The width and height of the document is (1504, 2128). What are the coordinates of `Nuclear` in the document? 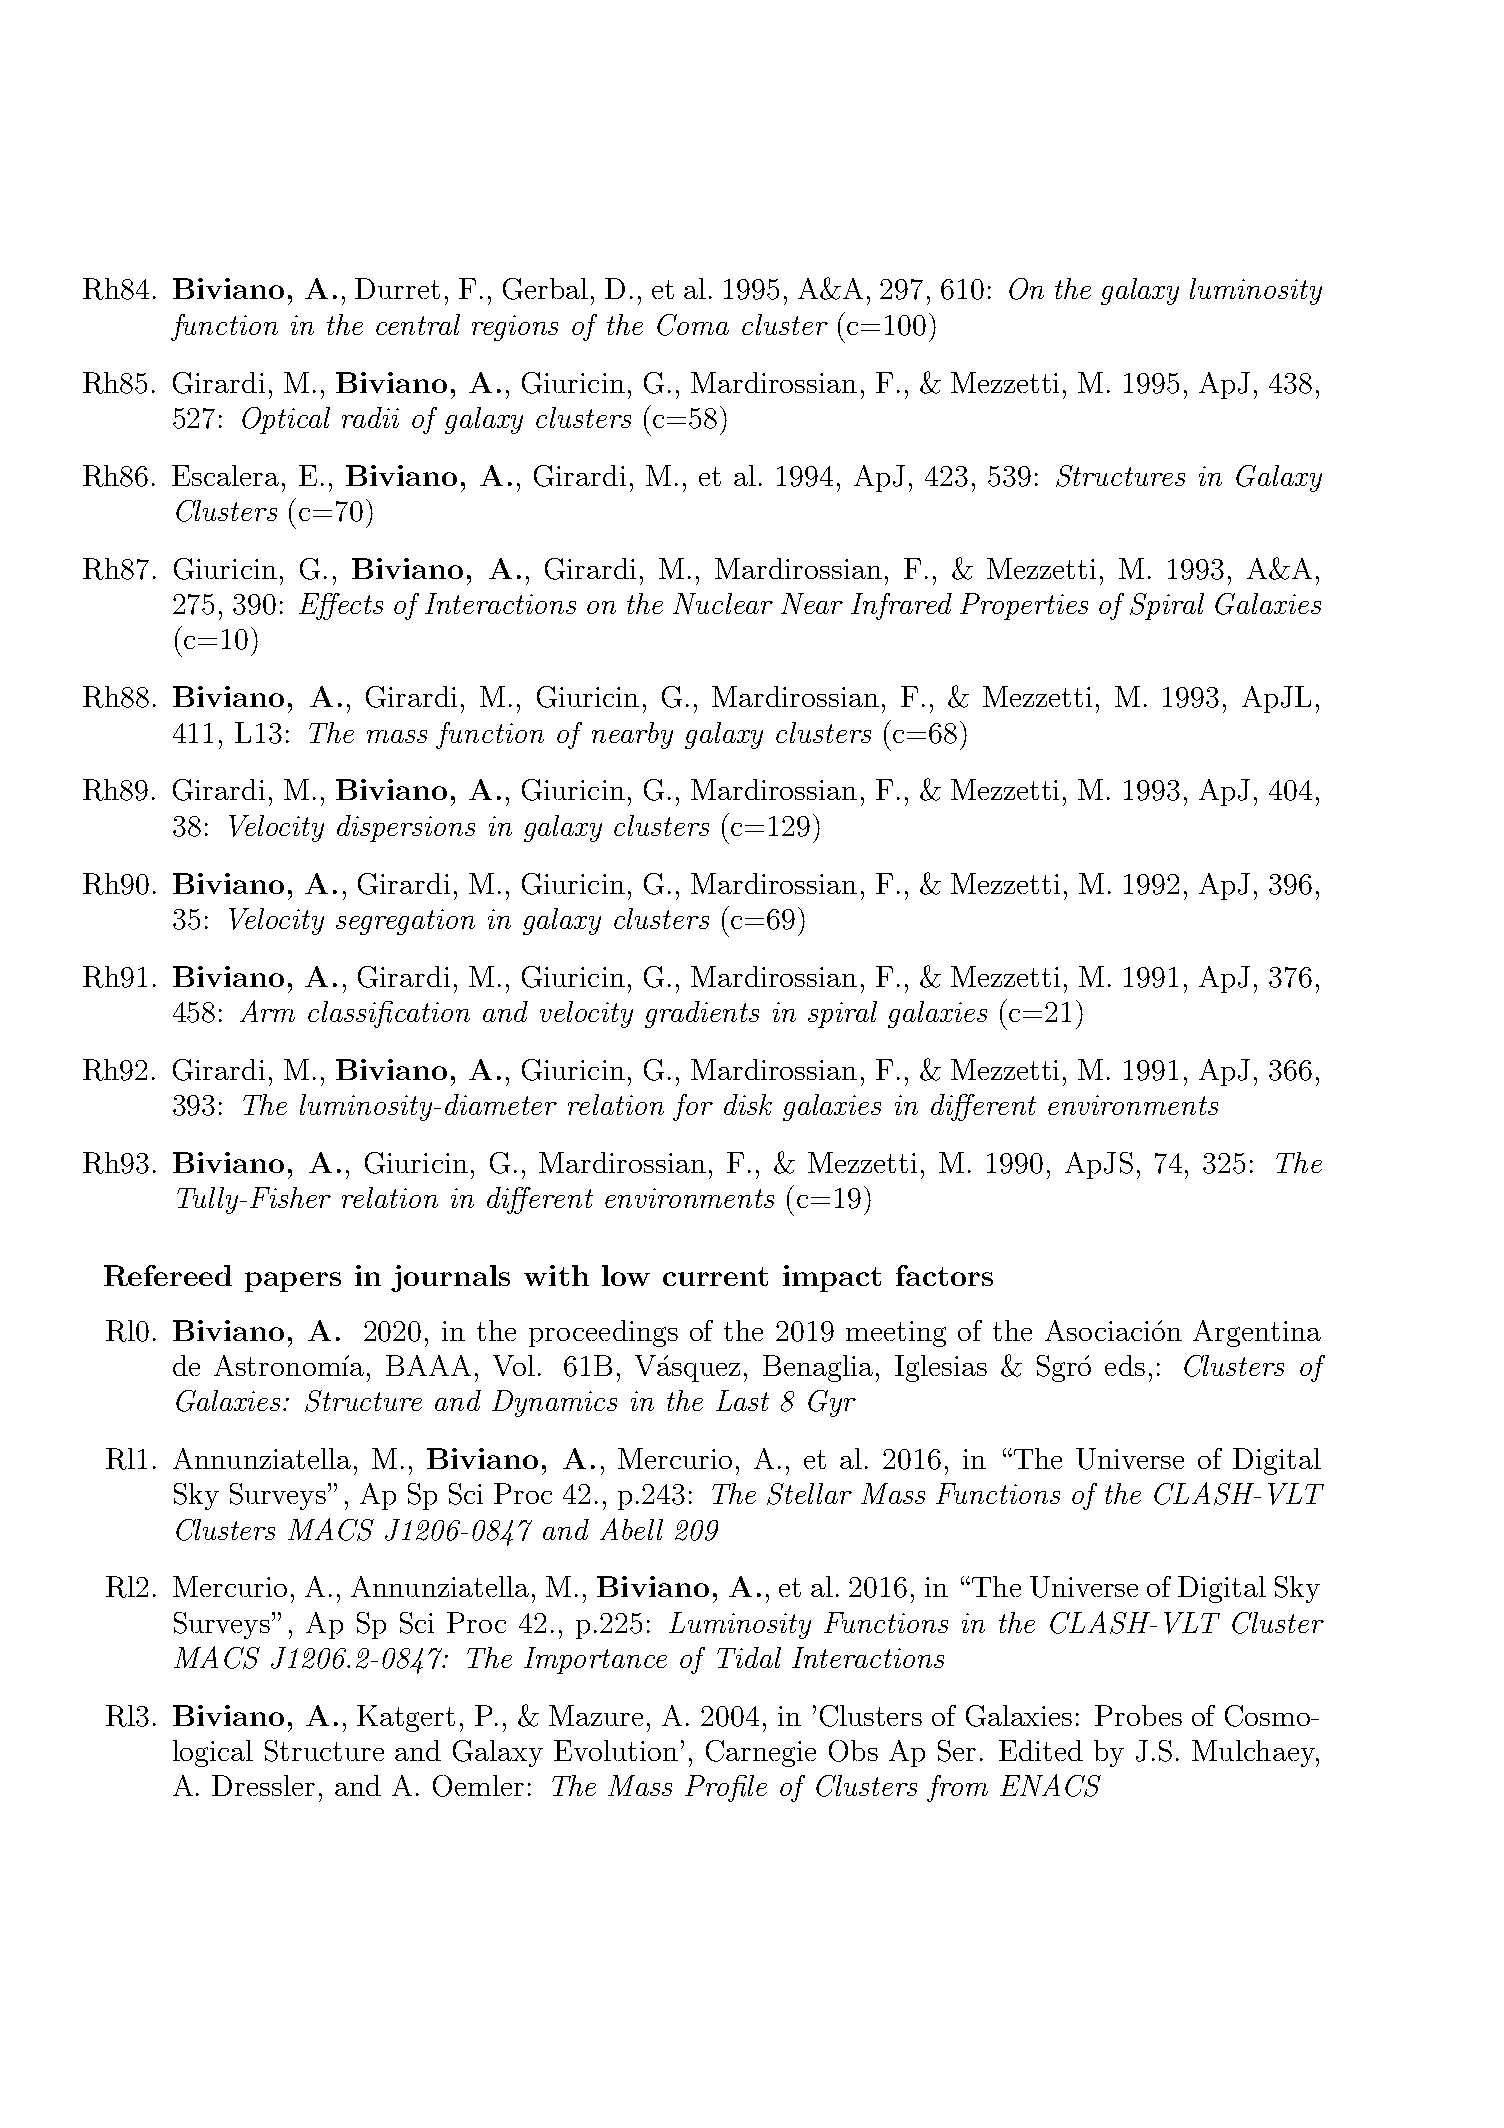 It's located at (723, 603).
